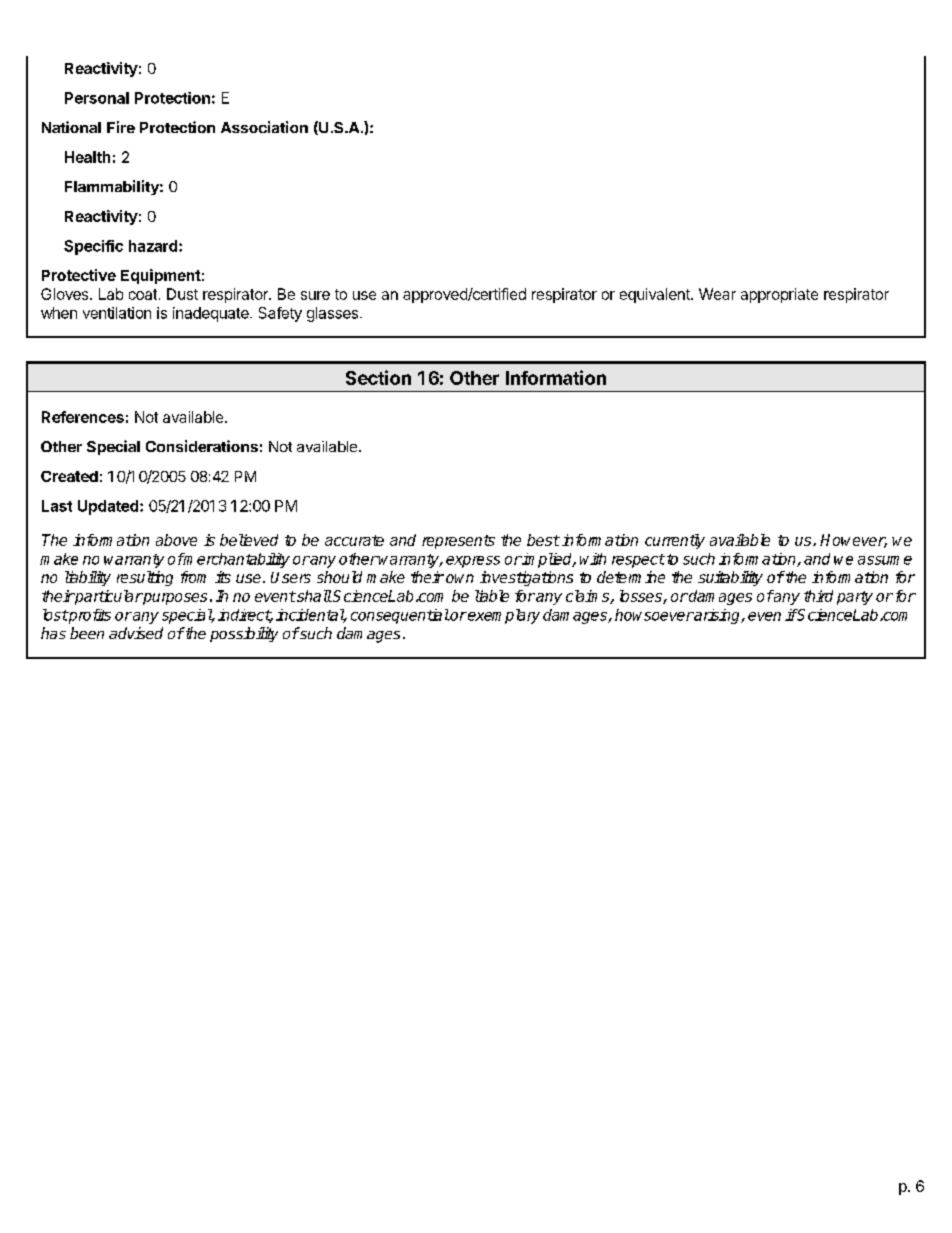 Image resolution: width=952 pixels, height=1233 pixels. Describe the element at coordinates (378, 377) in the document. I see `Section` at that location.
